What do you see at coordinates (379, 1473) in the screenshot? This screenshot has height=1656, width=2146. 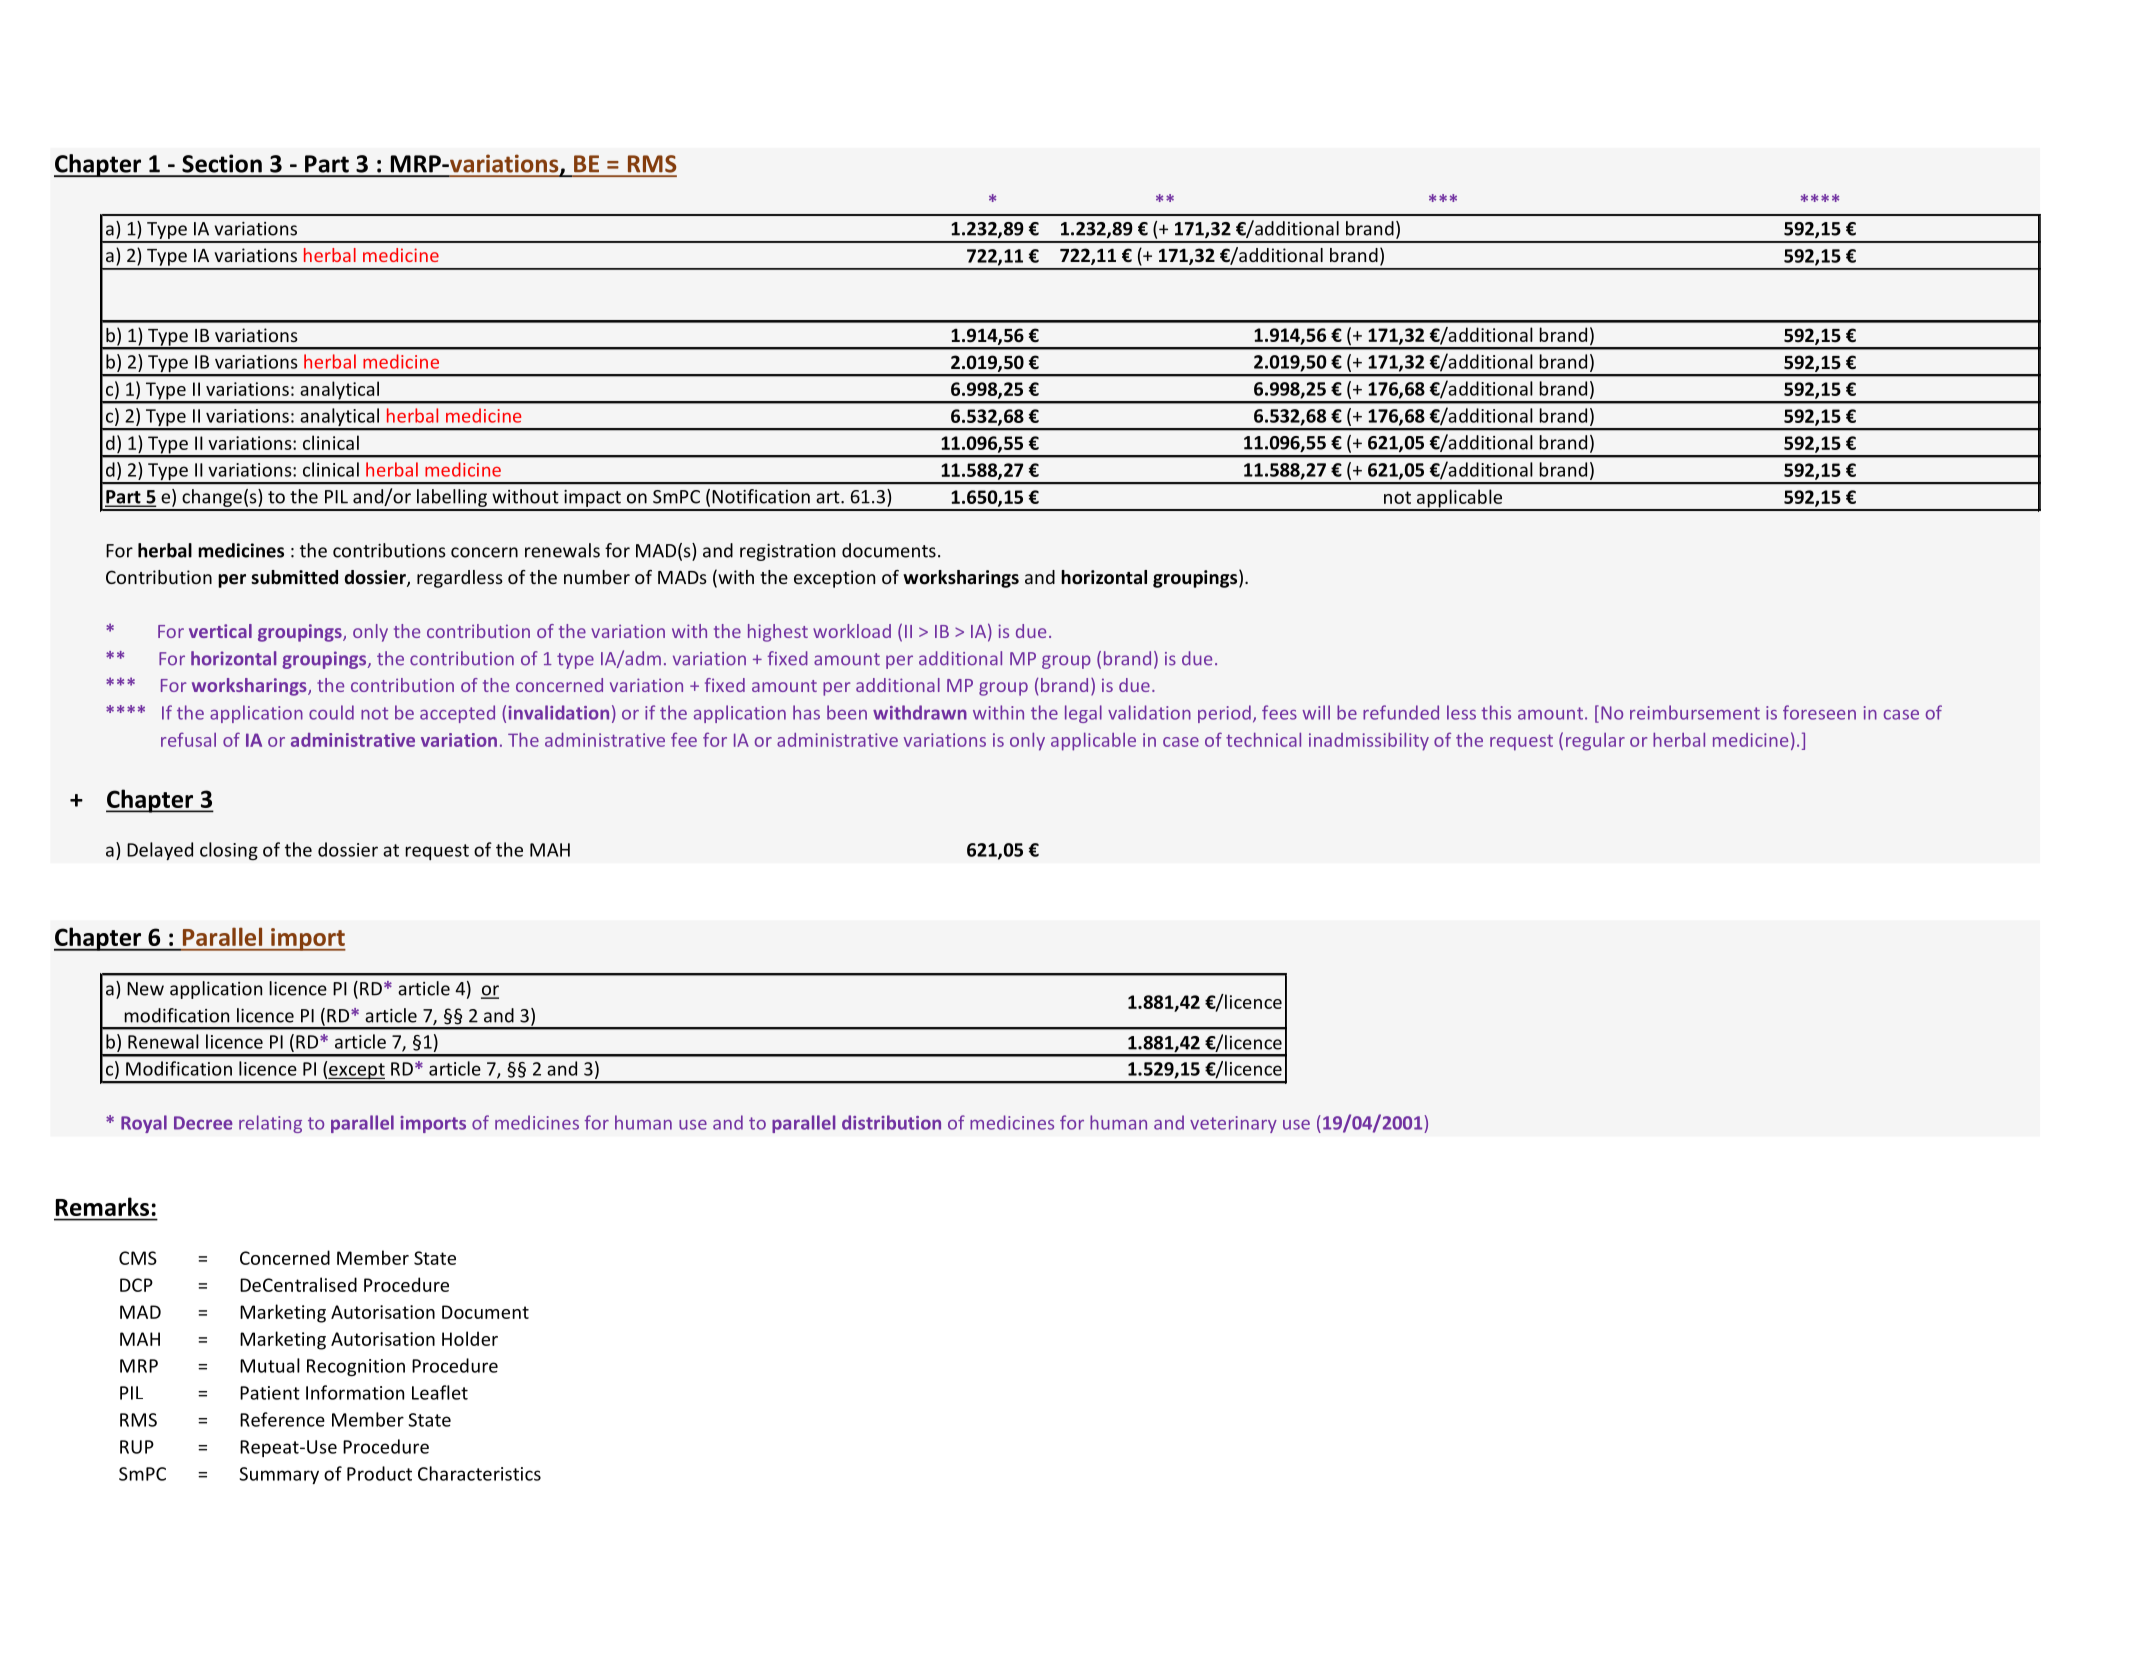 I see `Product` at bounding box center [379, 1473].
